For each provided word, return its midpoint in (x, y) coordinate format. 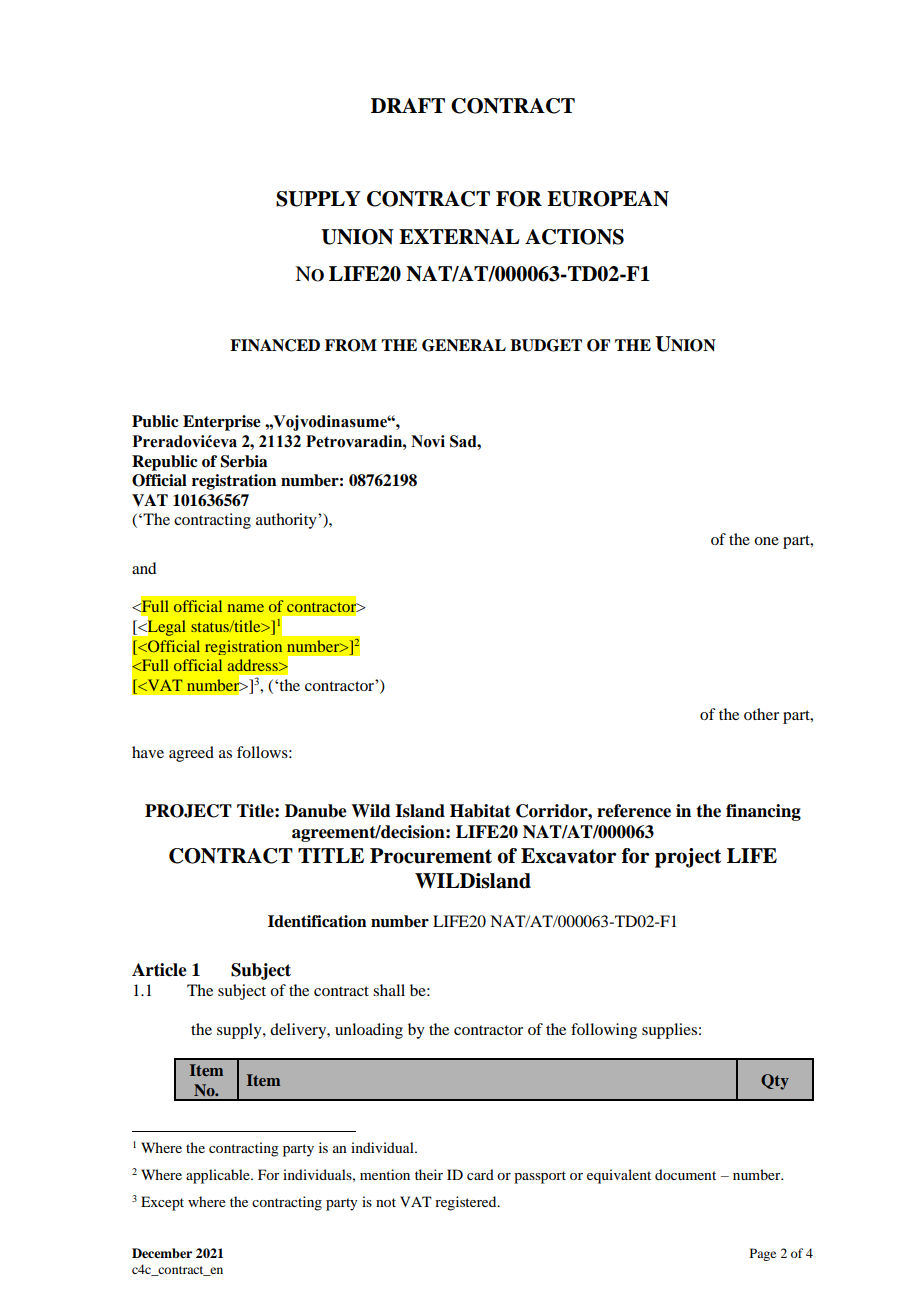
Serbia (244, 461)
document (685, 1174)
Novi (428, 441)
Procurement (431, 856)
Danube (316, 811)
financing (763, 812)
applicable (219, 1176)
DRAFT (408, 105)
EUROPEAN (608, 199)
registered (467, 1203)
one (766, 541)
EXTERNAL (459, 237)
